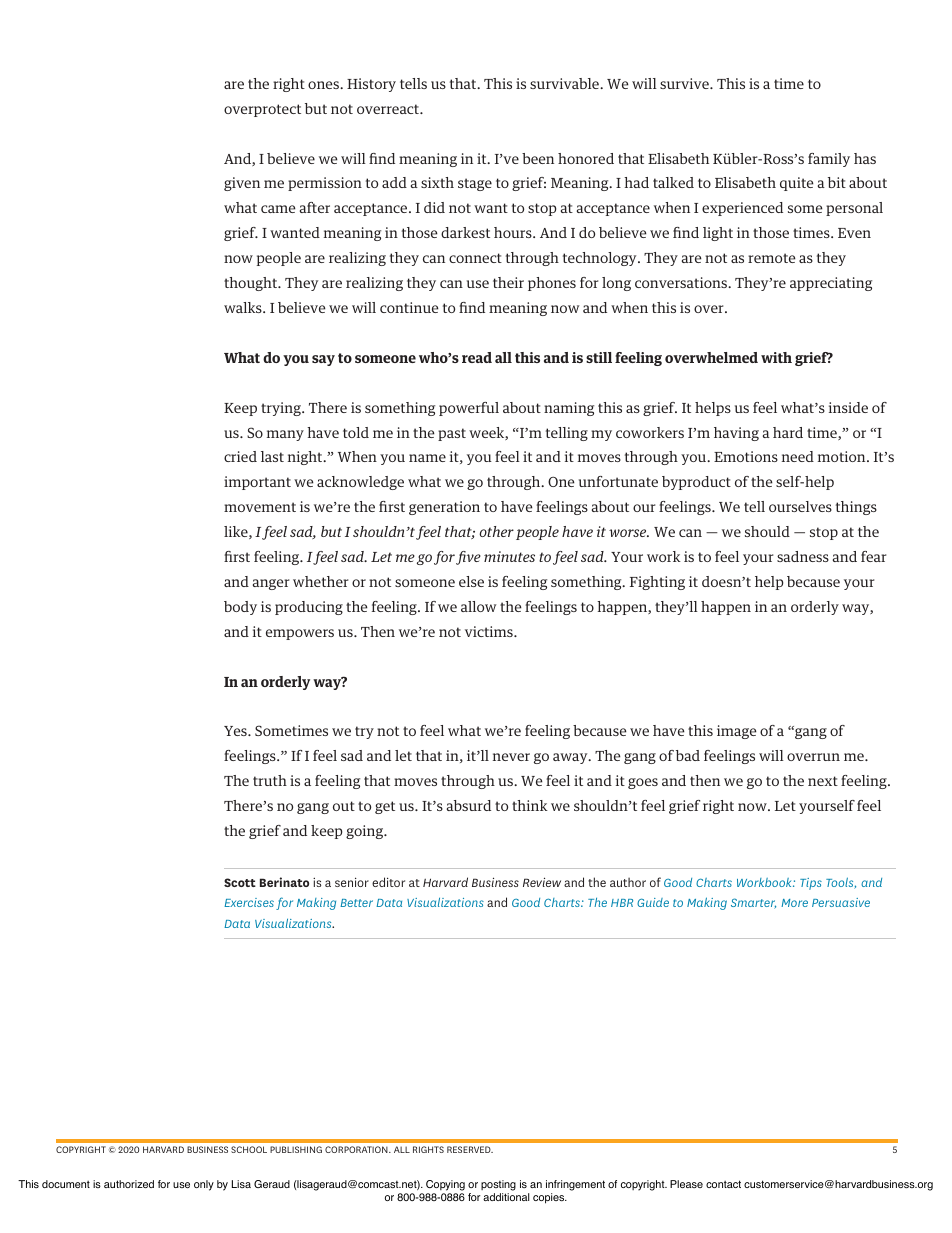 This document has height=1233, width=952. I want to click on truth, so click(270, 780).
